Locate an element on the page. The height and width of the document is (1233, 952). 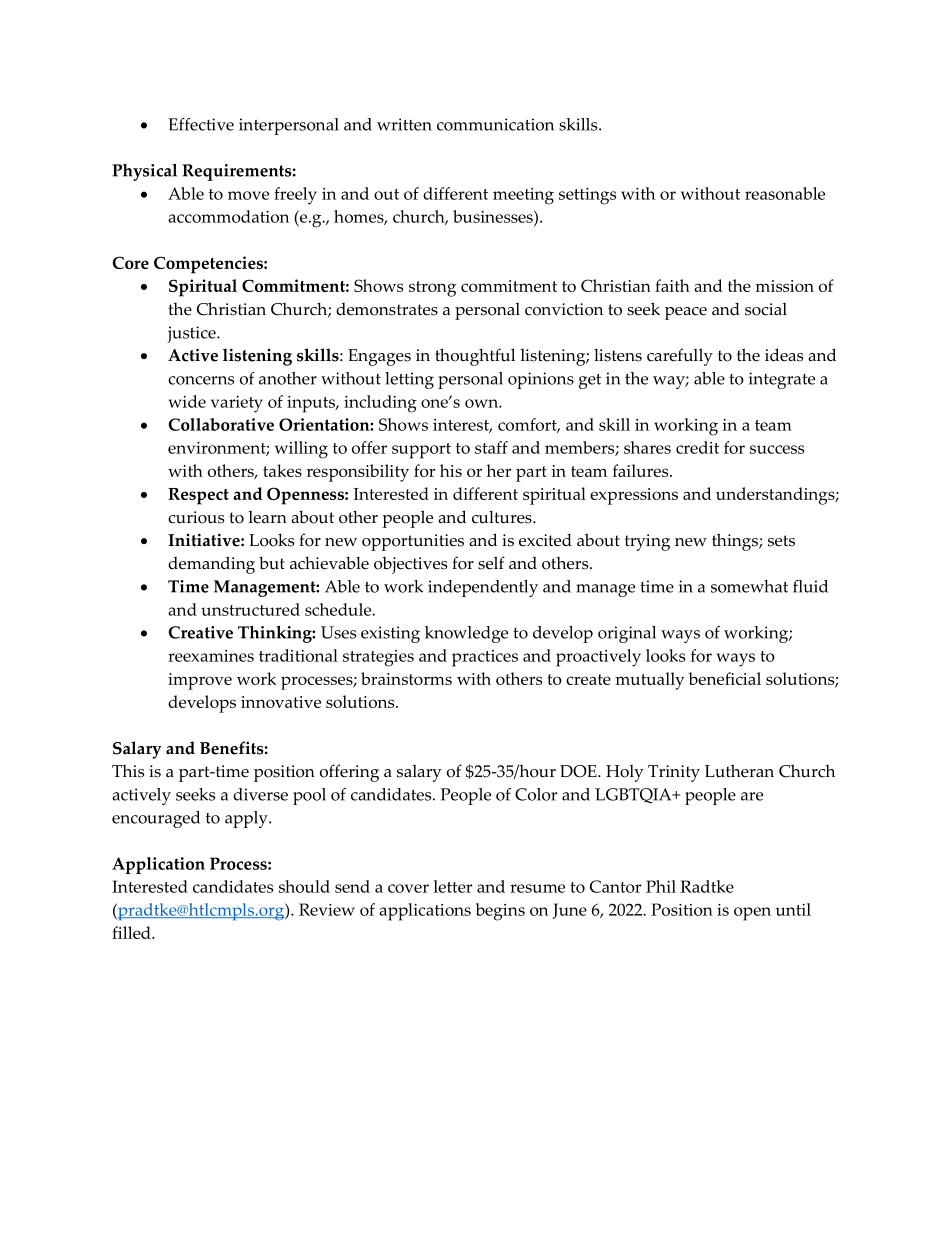
independently is located at coordinates (483, 588).
